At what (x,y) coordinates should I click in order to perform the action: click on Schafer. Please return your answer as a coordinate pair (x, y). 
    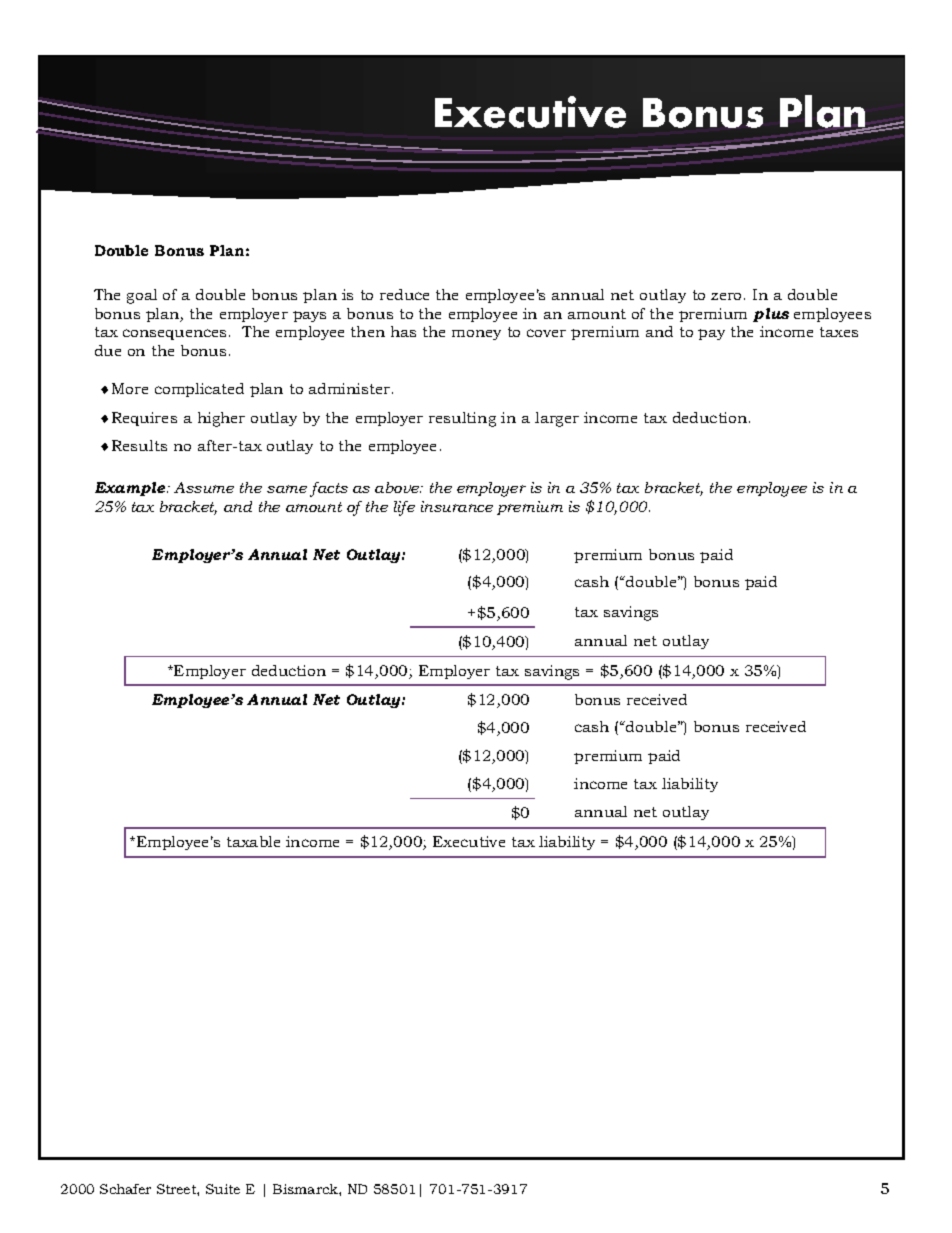
    Looking at the image, I should click on (125, 1189).
